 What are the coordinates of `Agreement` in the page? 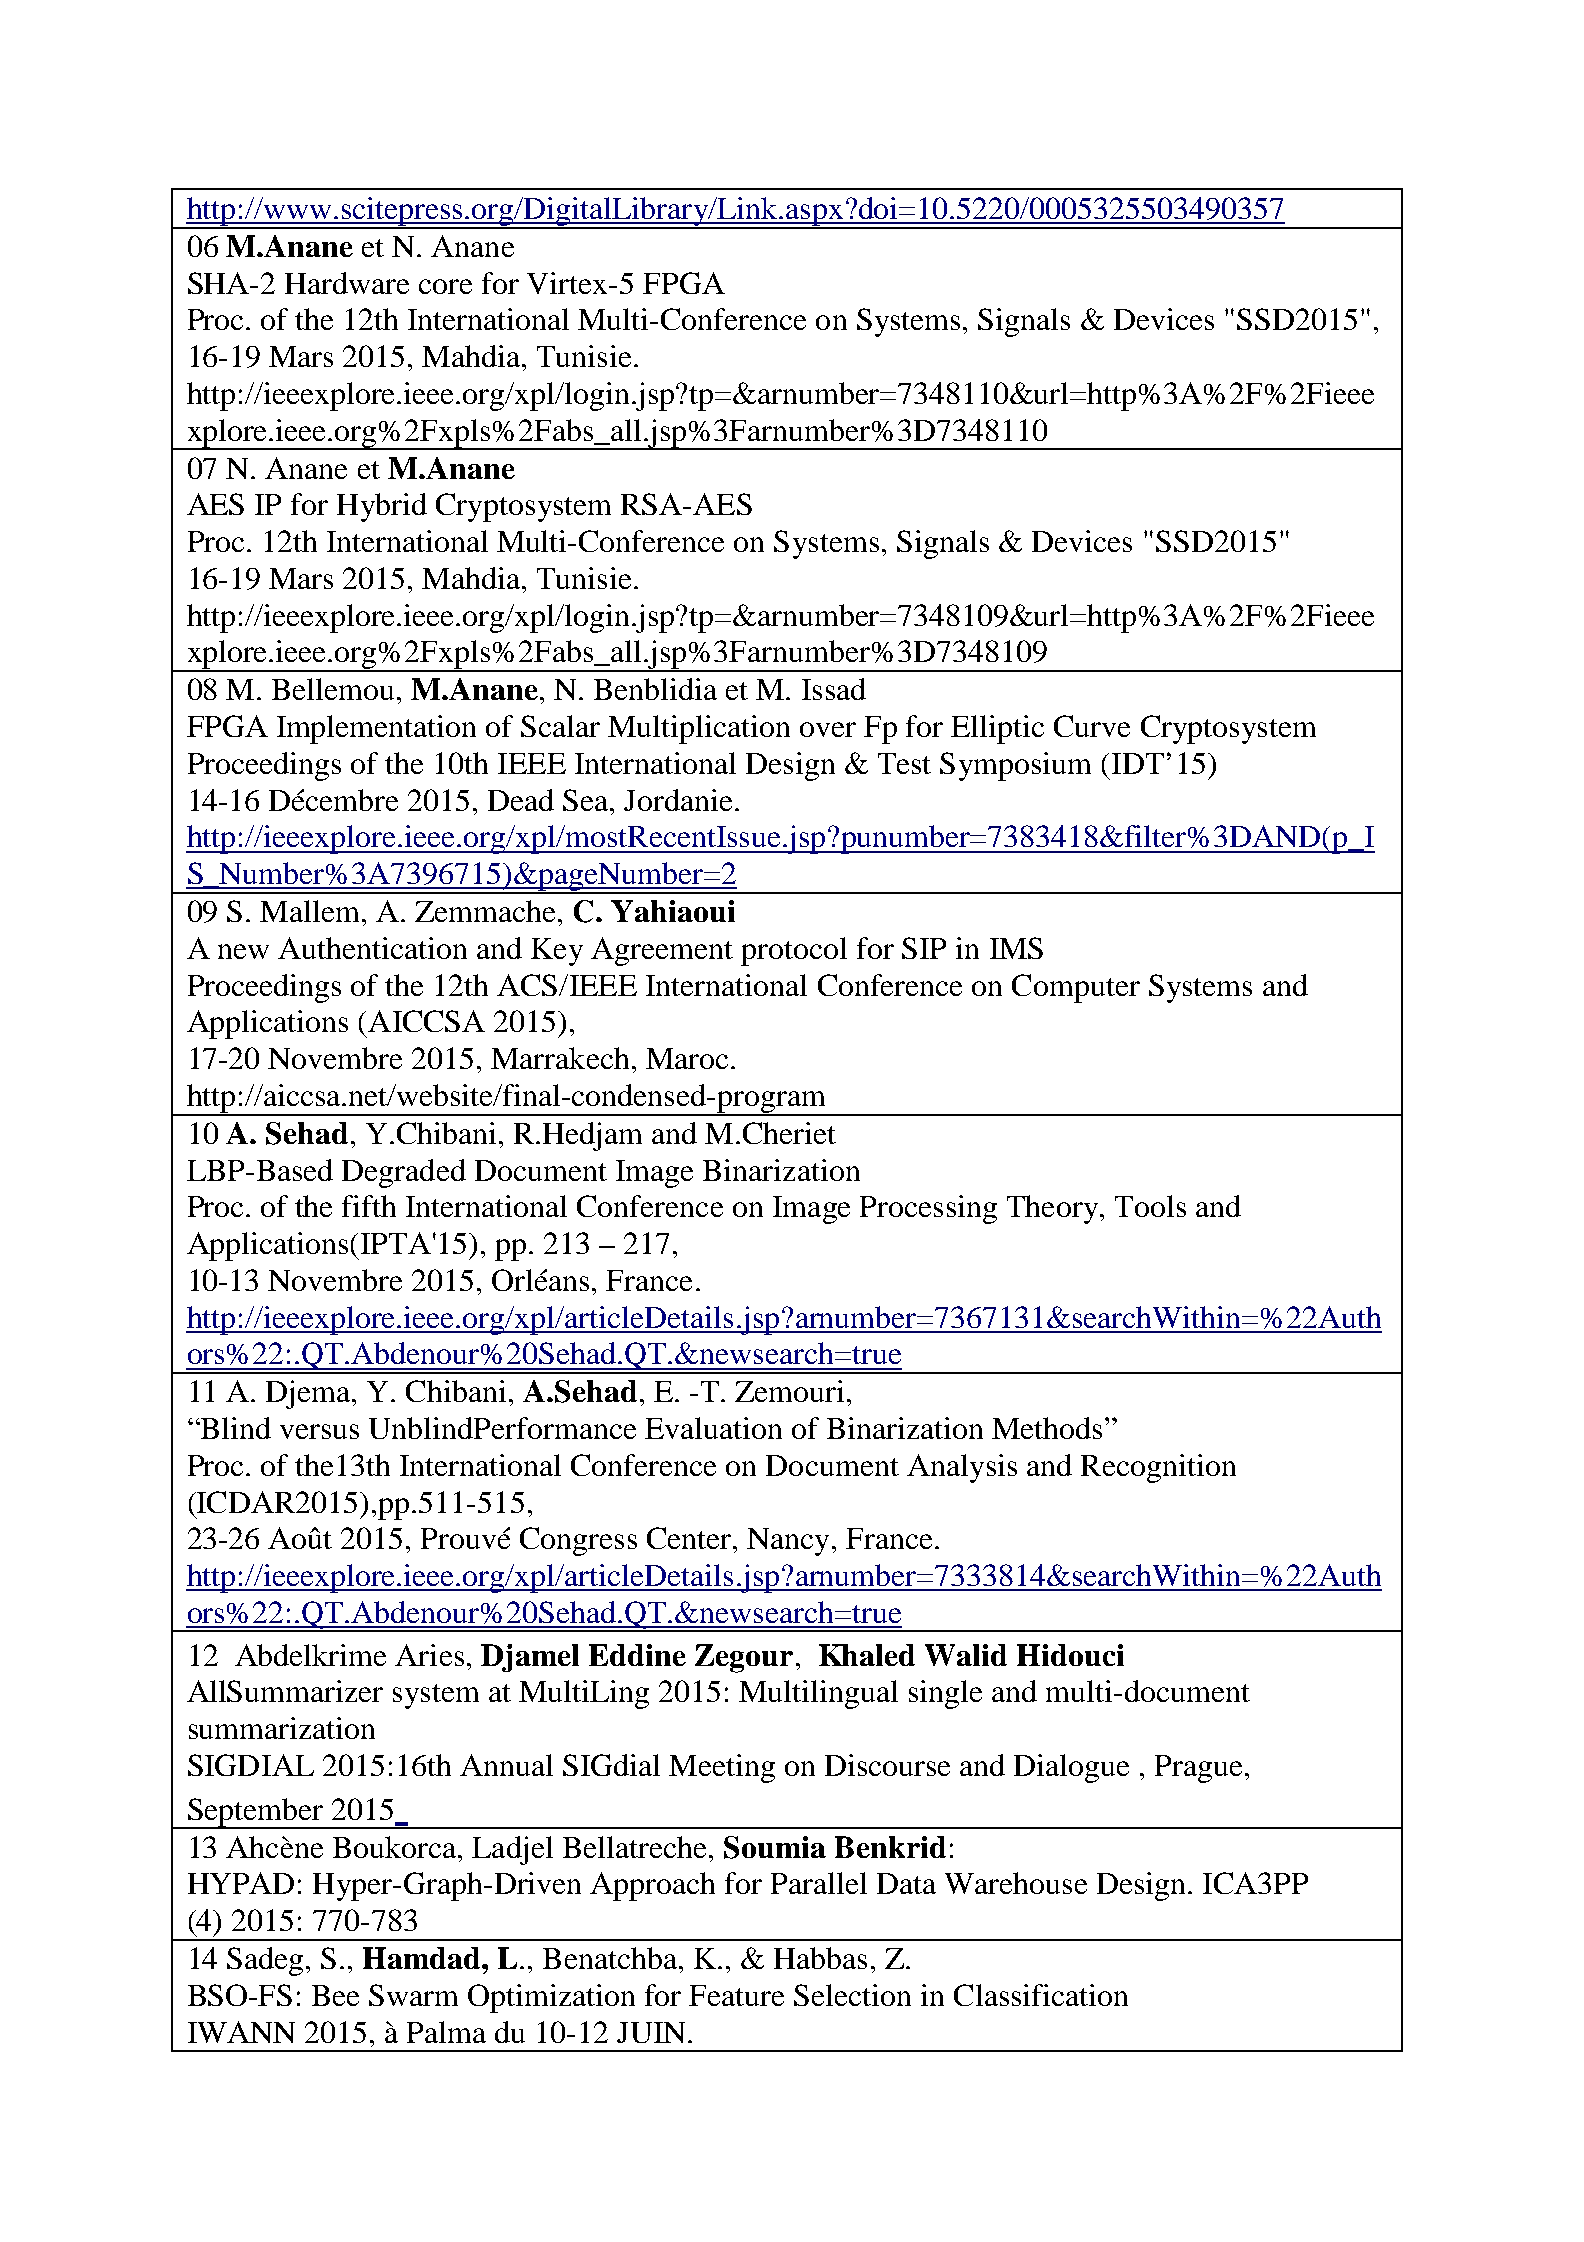 It's located at (662, 951).
